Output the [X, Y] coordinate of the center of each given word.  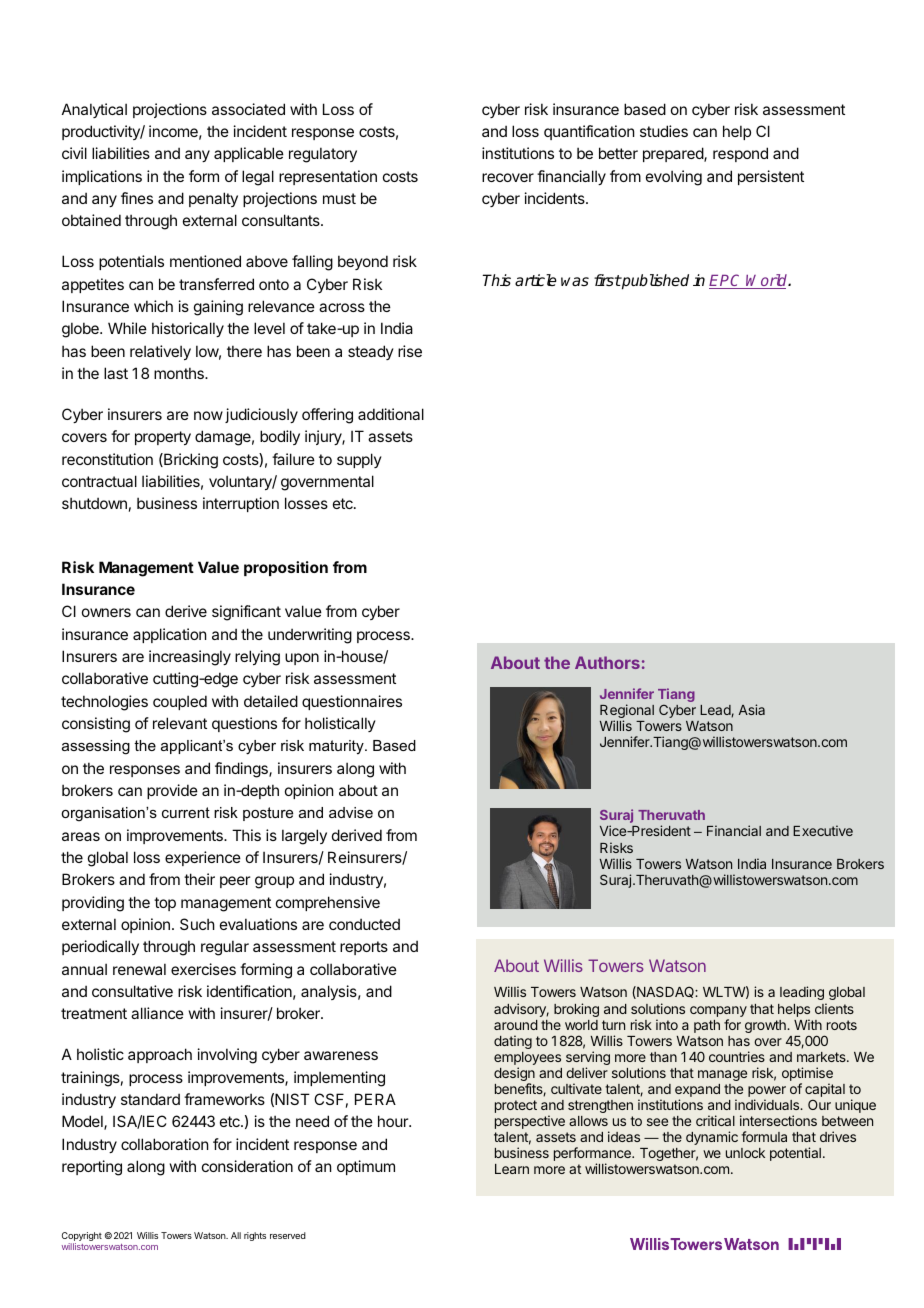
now [208, 415]
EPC [726, 281]
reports [364, 948]
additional [391, 414]
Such [197, 924]
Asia [752, 709]
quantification [589, 132]
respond [740, 154]
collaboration [164, 1144]
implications [102, 177]
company [718, 1013]
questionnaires [352, 702]
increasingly [190, 658]
